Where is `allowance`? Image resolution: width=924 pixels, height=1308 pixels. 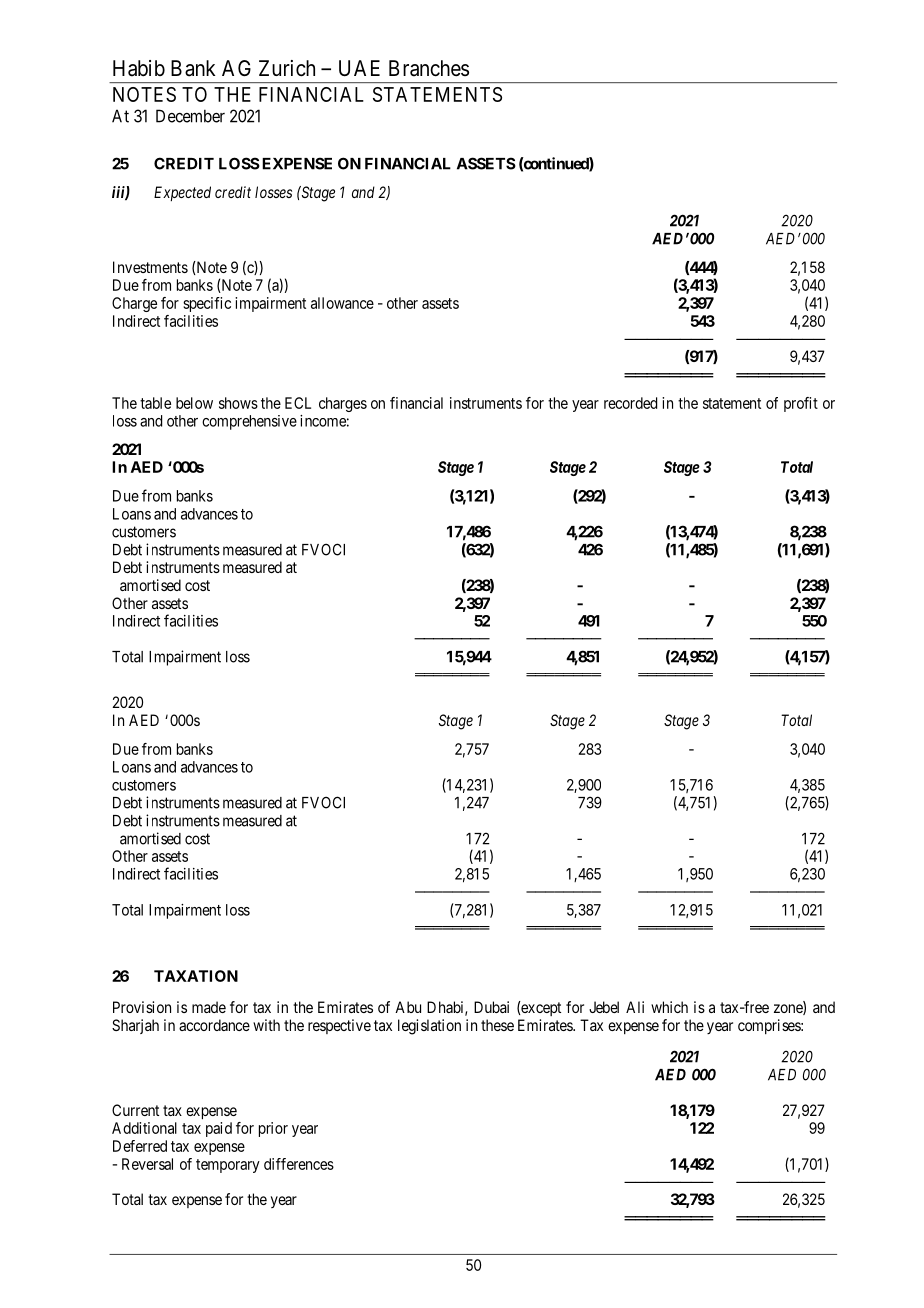 allowance is located at coordinates (342, 303).
